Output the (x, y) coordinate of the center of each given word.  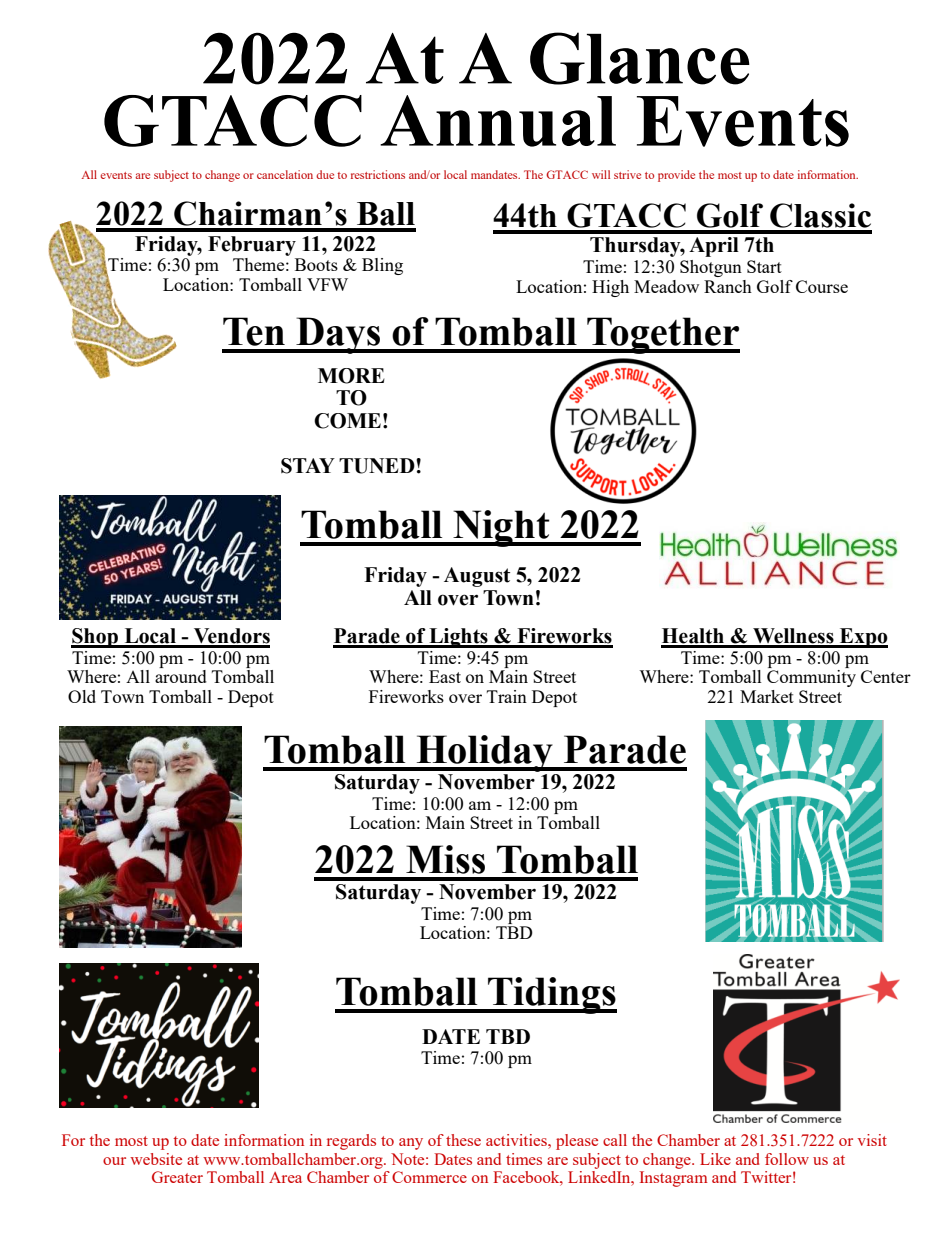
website (156, 1159)
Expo (863, 638)
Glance (640, 58)
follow (787, 1159)
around (181, 675)
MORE (351, 376)
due (325, 174)
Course (822, 286)
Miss (445, 859)
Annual (498, 121)
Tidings (551, 995)
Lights (458, 638)
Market (767, 696)
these (463, 1140)
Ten (254, 331)
